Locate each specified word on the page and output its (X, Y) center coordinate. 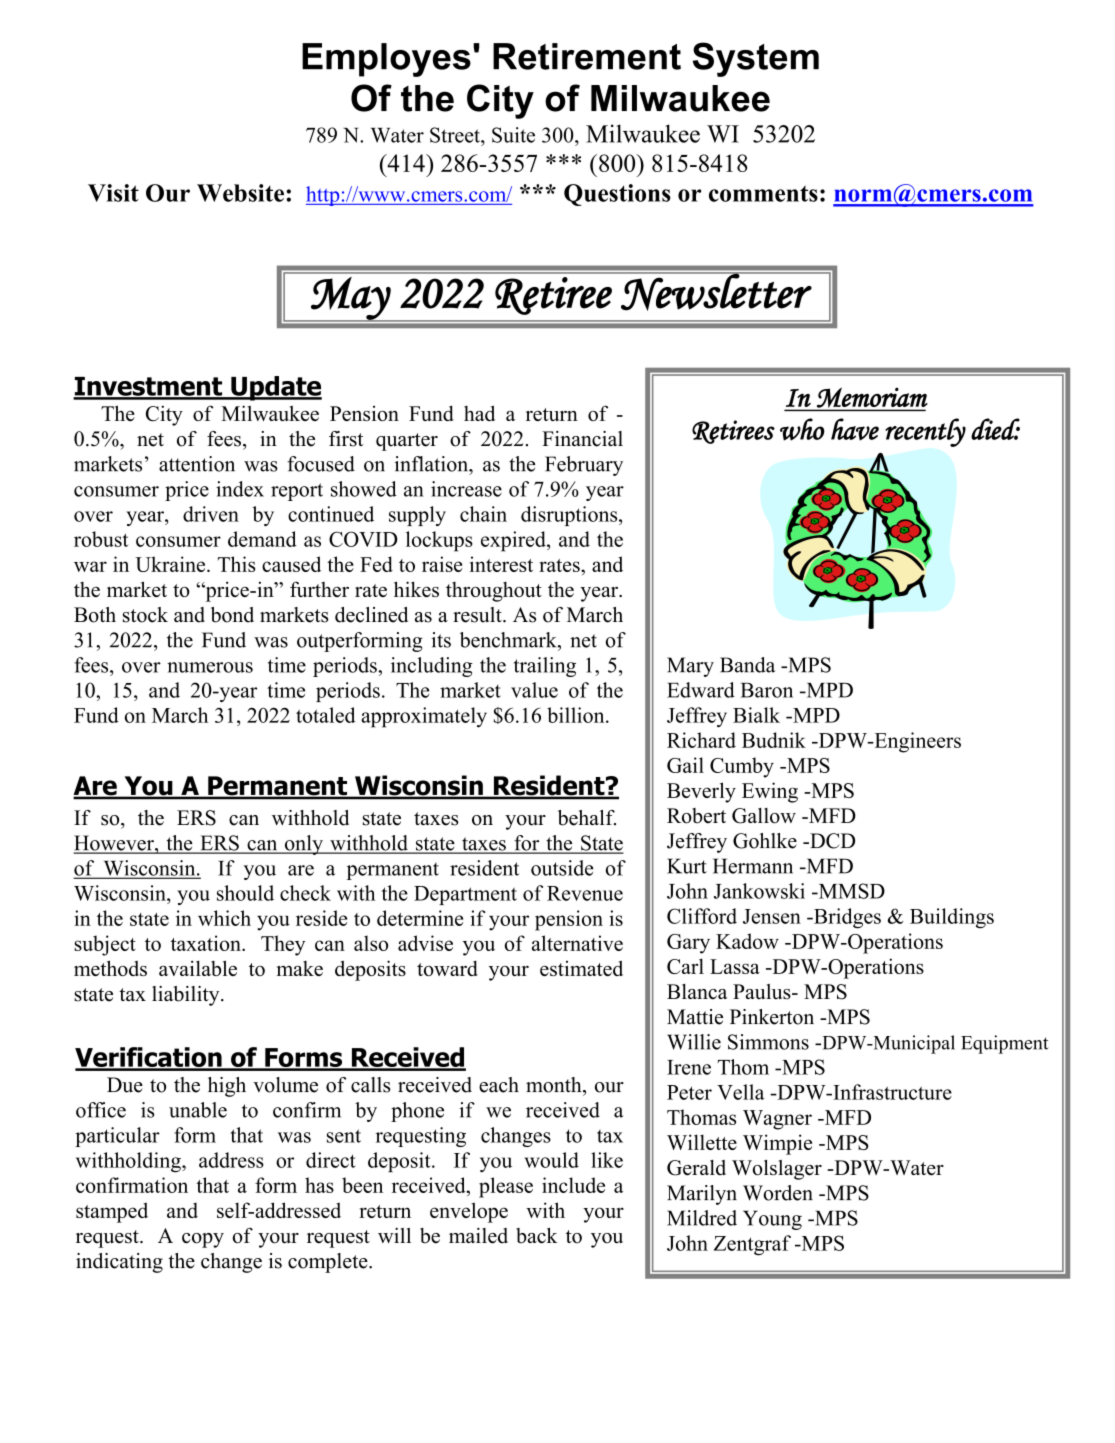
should (245, 893)
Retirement (587, 56)
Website (240, 193)
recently (925, 432)
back (537, 1236)
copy (203, 1240)
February (584, 466)
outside (562, 868)
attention (197, 464)
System (756, 59)
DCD (831, 841)
